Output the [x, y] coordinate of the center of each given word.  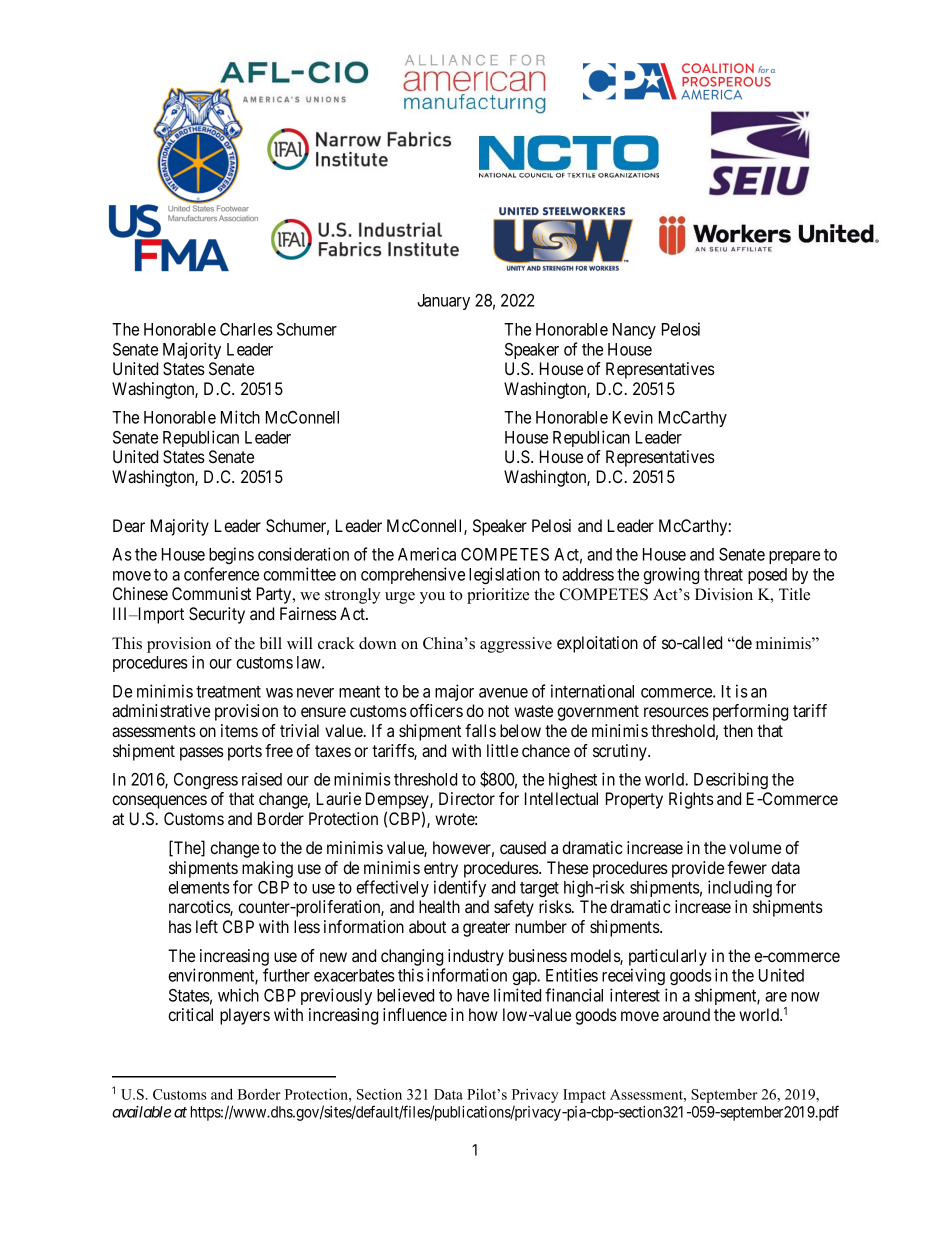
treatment [228, 692]
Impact [584, 1096]
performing [750, 712]
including [740, 888]
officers [436, 710]
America [427, 554]
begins [231, 555]
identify [460, 888]
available [141, 1112]
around [686, 1014]
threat [723, 574]
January [443, 302]
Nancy [634, 331]
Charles [246, 329]
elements [199, 887]
